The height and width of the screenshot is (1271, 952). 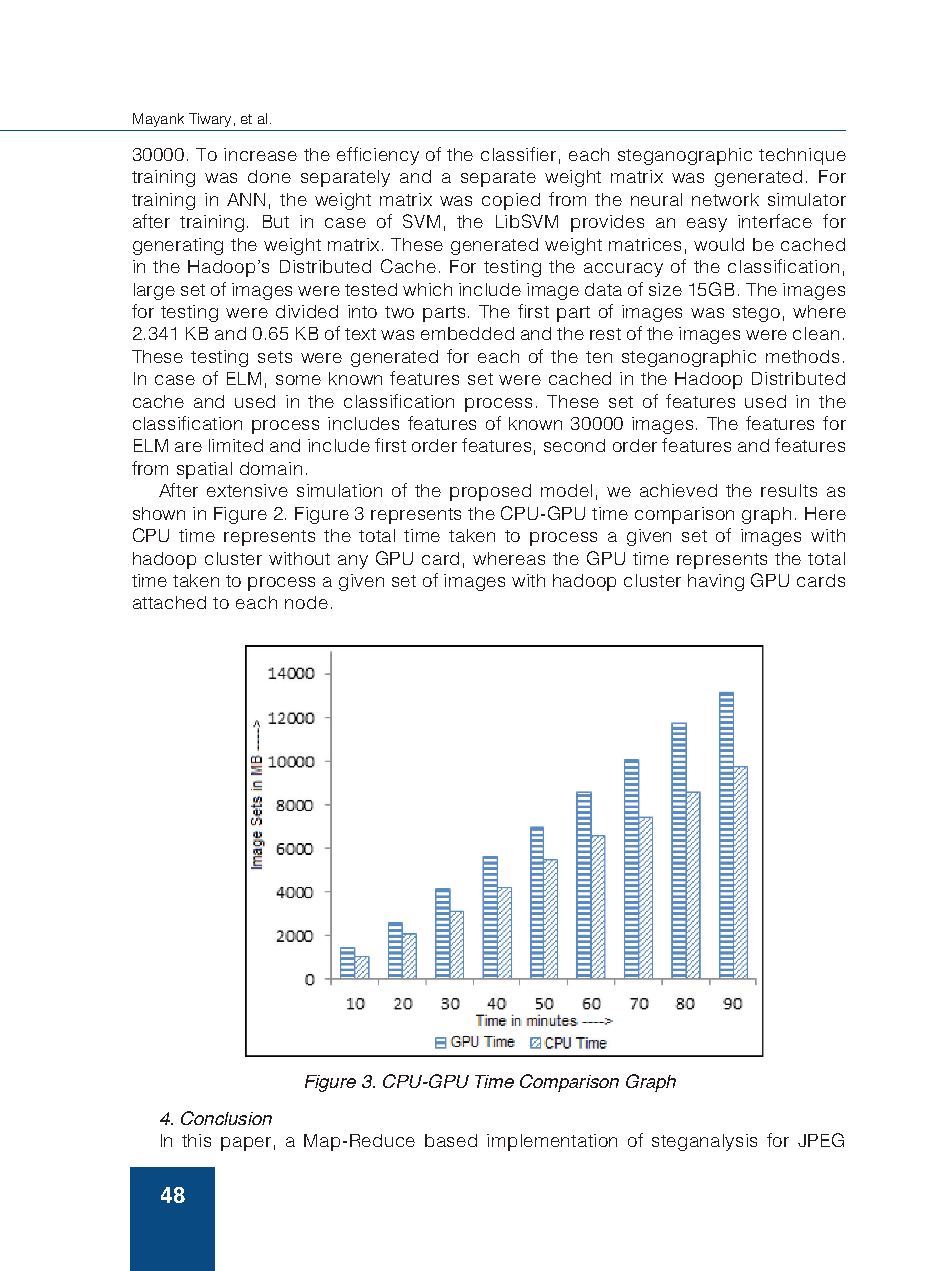 I want to click on attached, so click(x=169, y=602).
